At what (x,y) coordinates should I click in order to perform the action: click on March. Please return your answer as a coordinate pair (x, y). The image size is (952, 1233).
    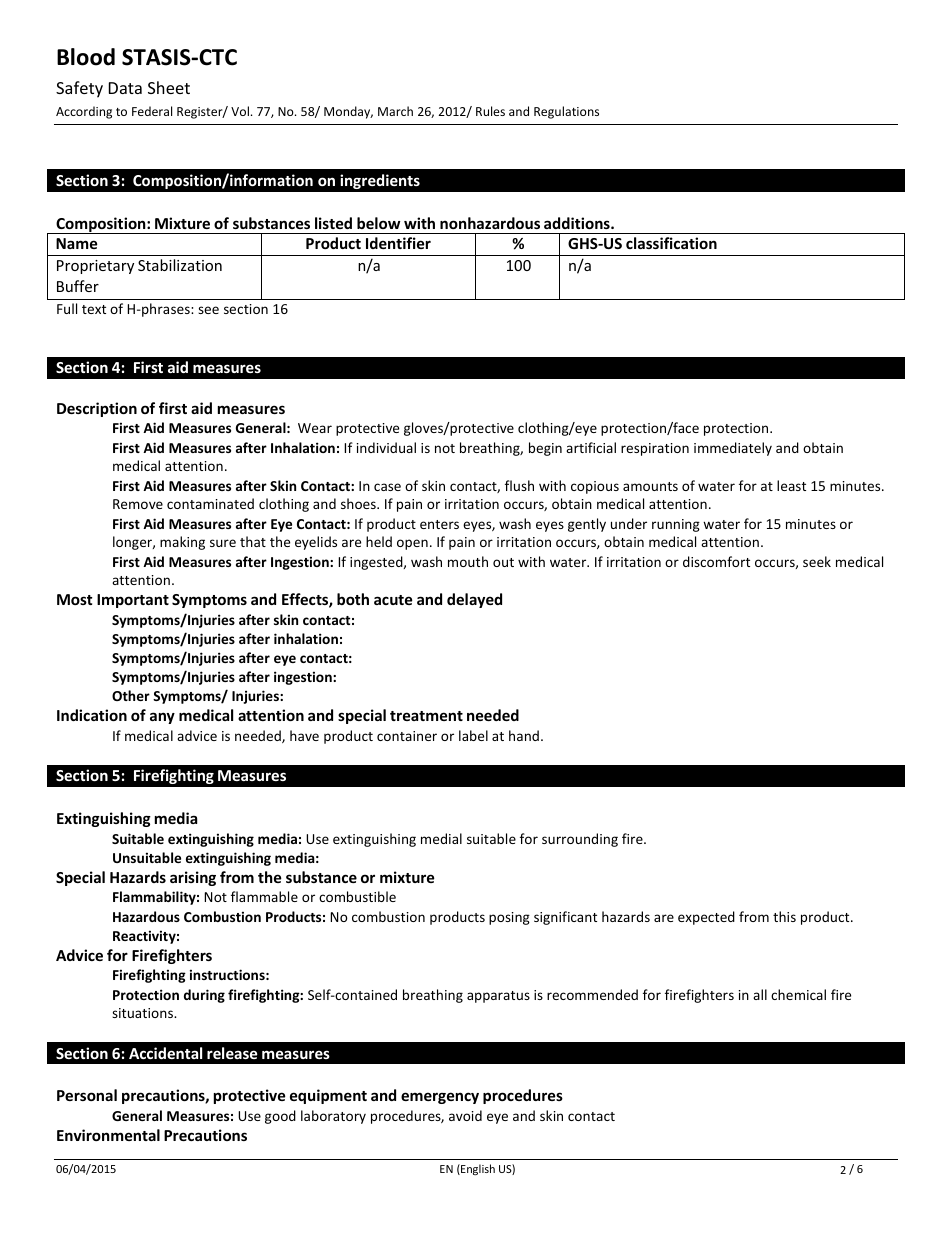
    Looking at the image, I should click on (395, 111).
